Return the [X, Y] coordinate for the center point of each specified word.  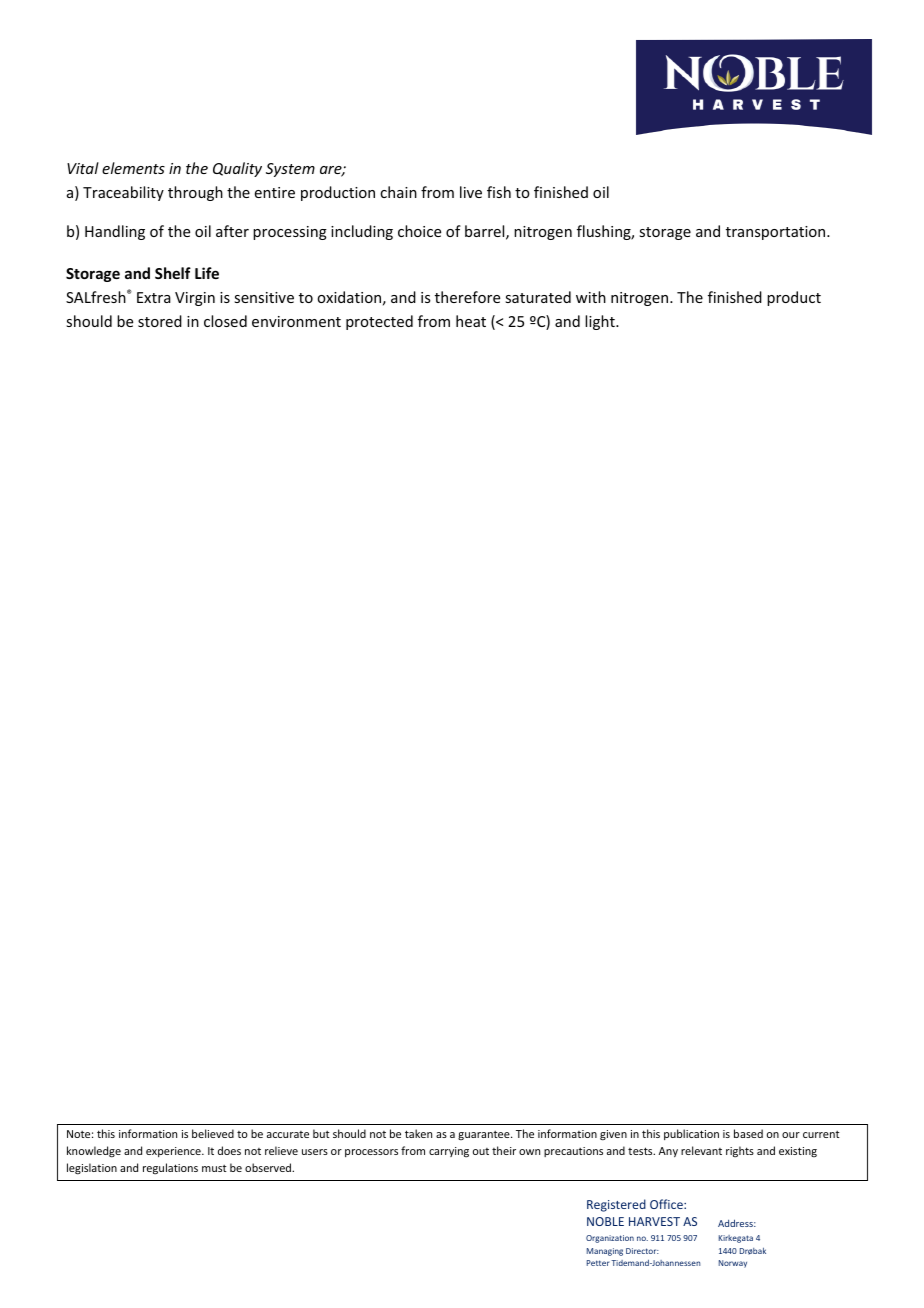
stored [160, 321]
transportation [777, 233]
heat [471, 321]
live [471, 192]
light [601, 322]
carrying [449, 1152]
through [195, 193]
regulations [170, 1169]
